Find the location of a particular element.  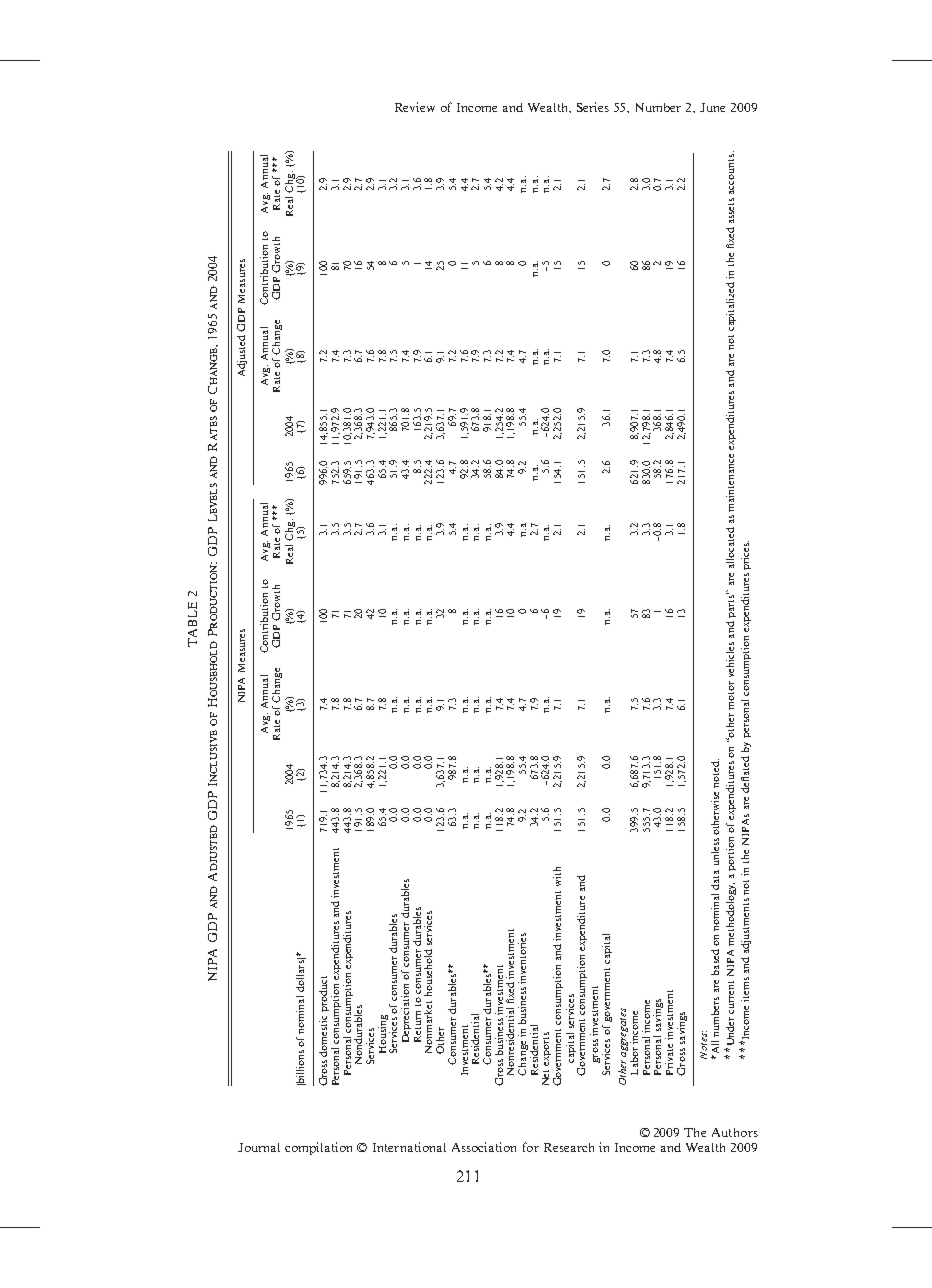

Authors is located at coordinates (735, 1132).
